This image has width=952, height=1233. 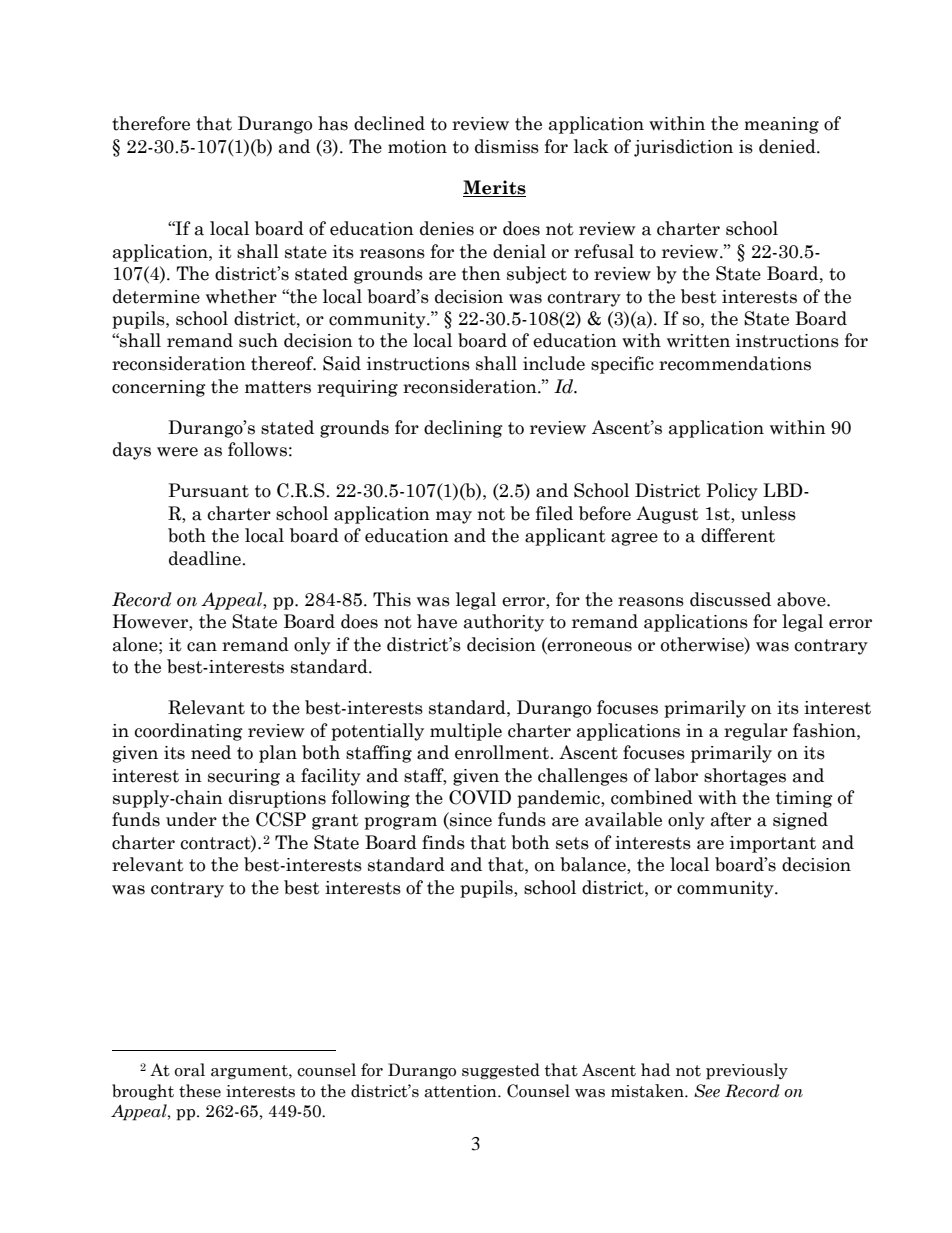 What do you see at coordinates (443, 842) in the image?
I see `finds` at bounding box center [443, 842].
